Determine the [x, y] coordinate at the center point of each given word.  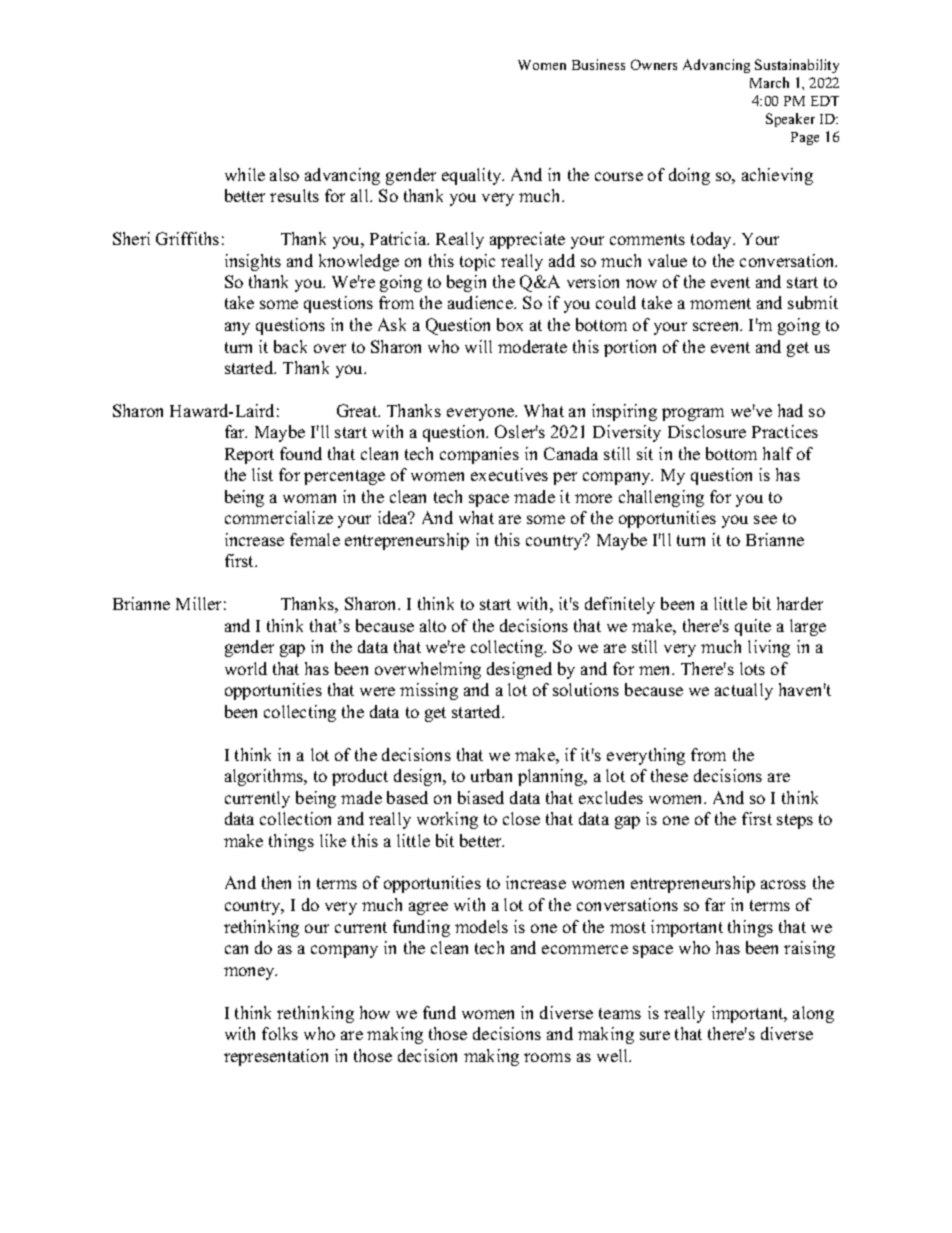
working [447, 820]
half [778, 453]
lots [752, 668]
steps [795, 821]
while [245, 174]
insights [253, 262]
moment [720, 303]
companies [479, 455]
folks [280, 1033]
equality [473, 176]
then [276, 882]
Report [249, 456]
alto [433, 625]
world [246, 668]
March [769, 82]
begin [466, 283]
